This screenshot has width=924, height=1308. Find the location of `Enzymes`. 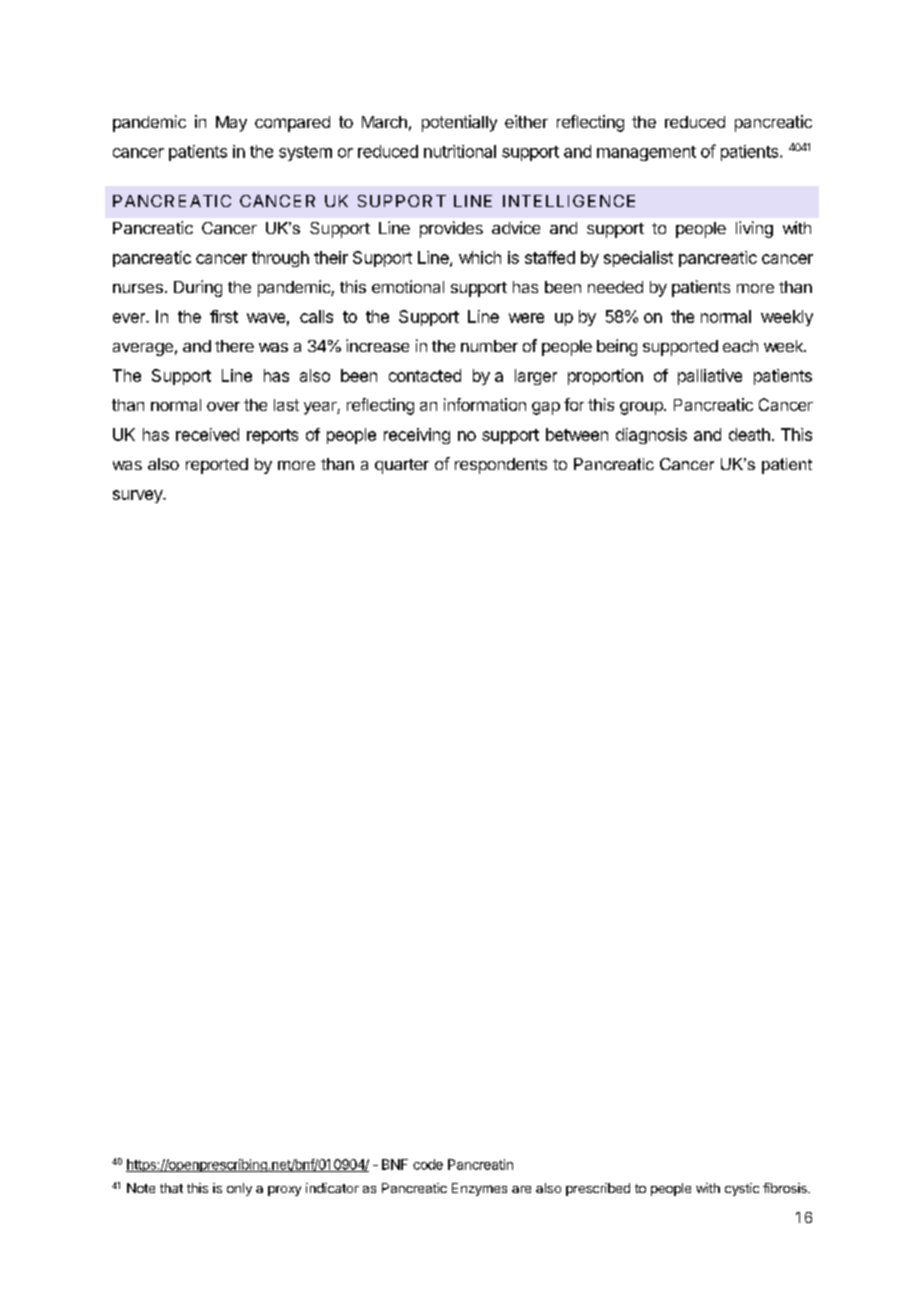

Enzymes is located at coordinates (479, 1189).
